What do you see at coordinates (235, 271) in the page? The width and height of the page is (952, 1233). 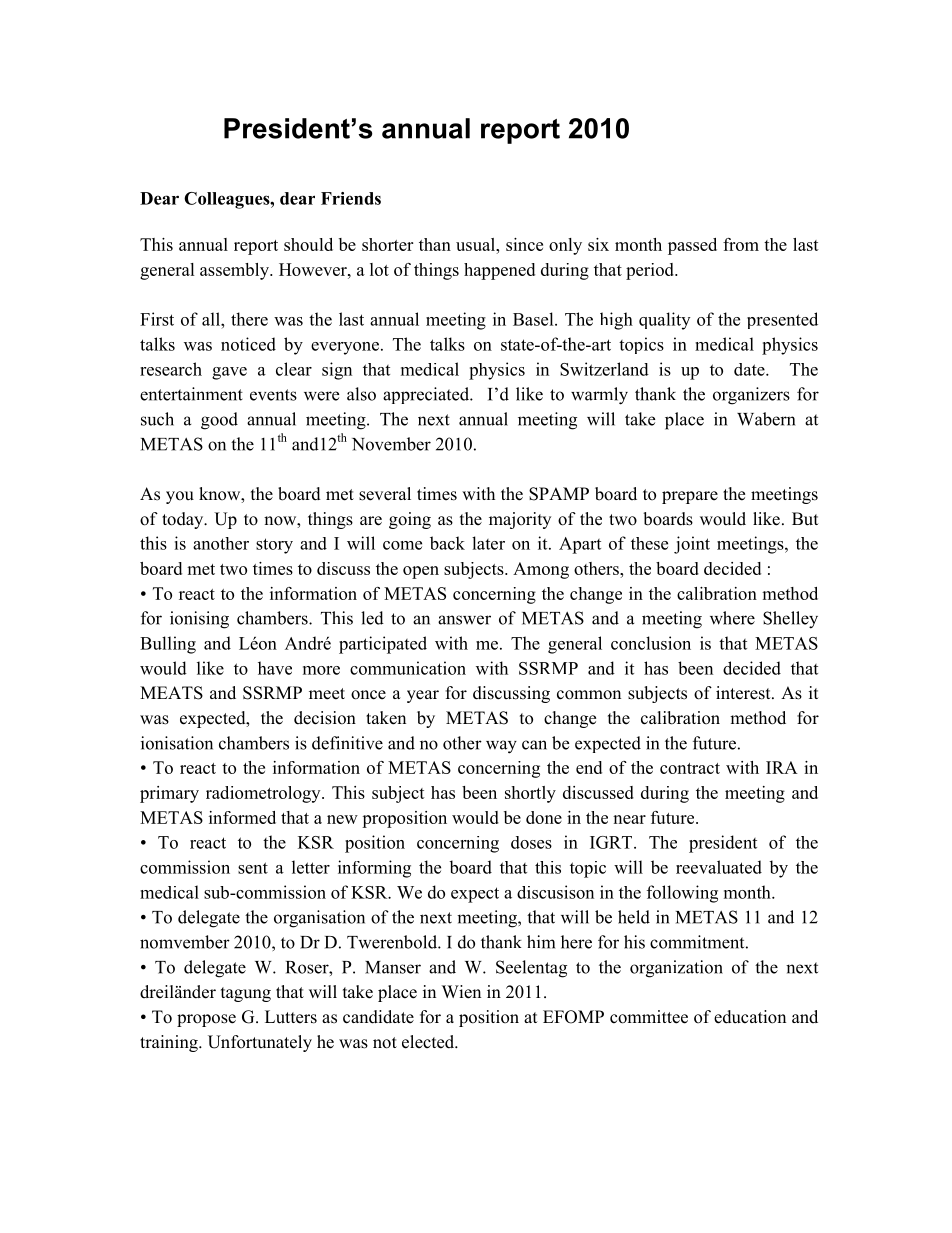 I see `assembly` at bounding box center [235, 271].
